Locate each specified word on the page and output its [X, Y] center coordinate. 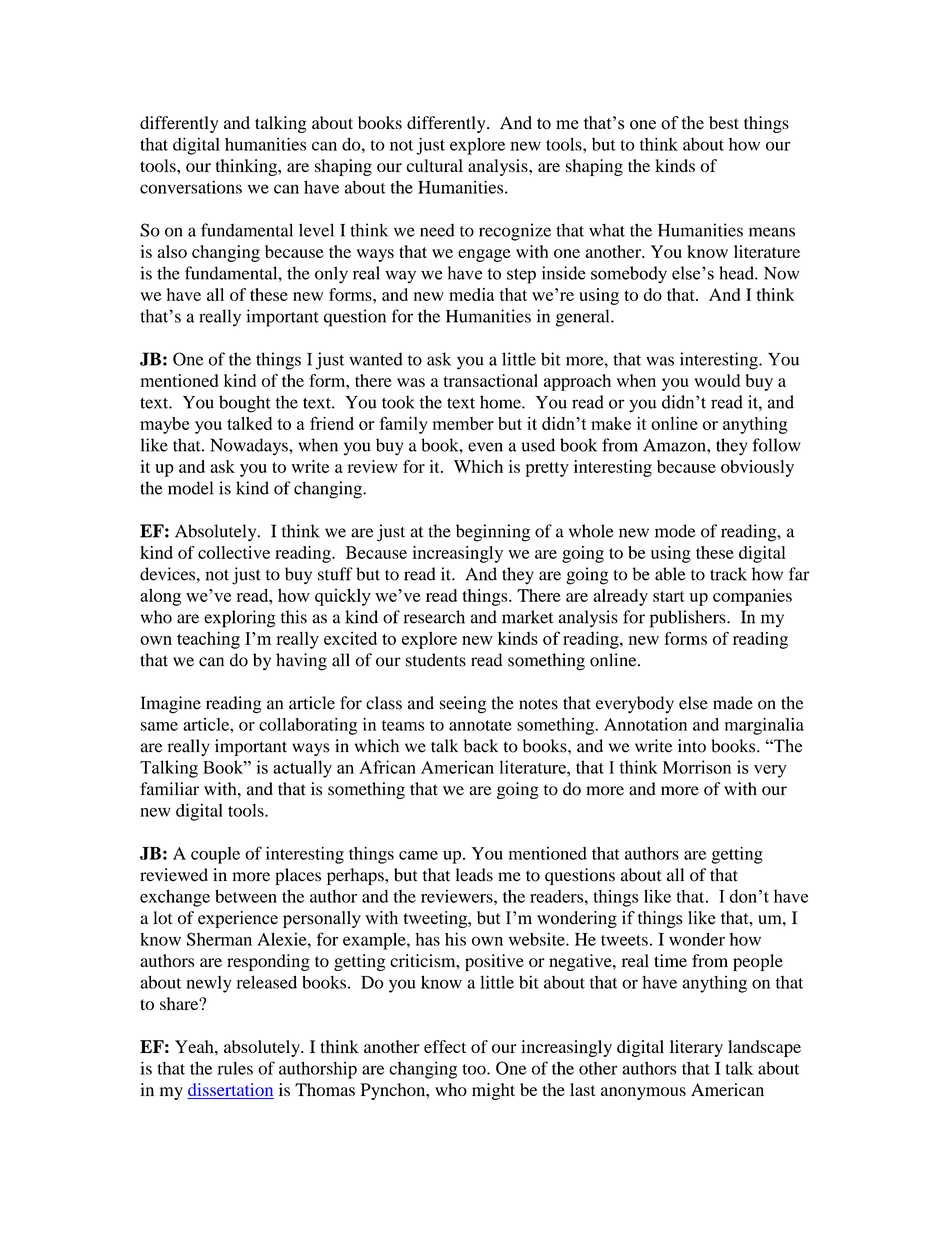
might [493, 1091]
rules [235, 1068]
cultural [434, 165]
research [434, 617]
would [717, 380]
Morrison [697, 767]
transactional [490, 380]
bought [245, 404]
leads [474, 875]
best [724, 122]
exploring [240, 619]
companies [752, 597]
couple [215, 855]
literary [696, 1048]
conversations [191, 187]
